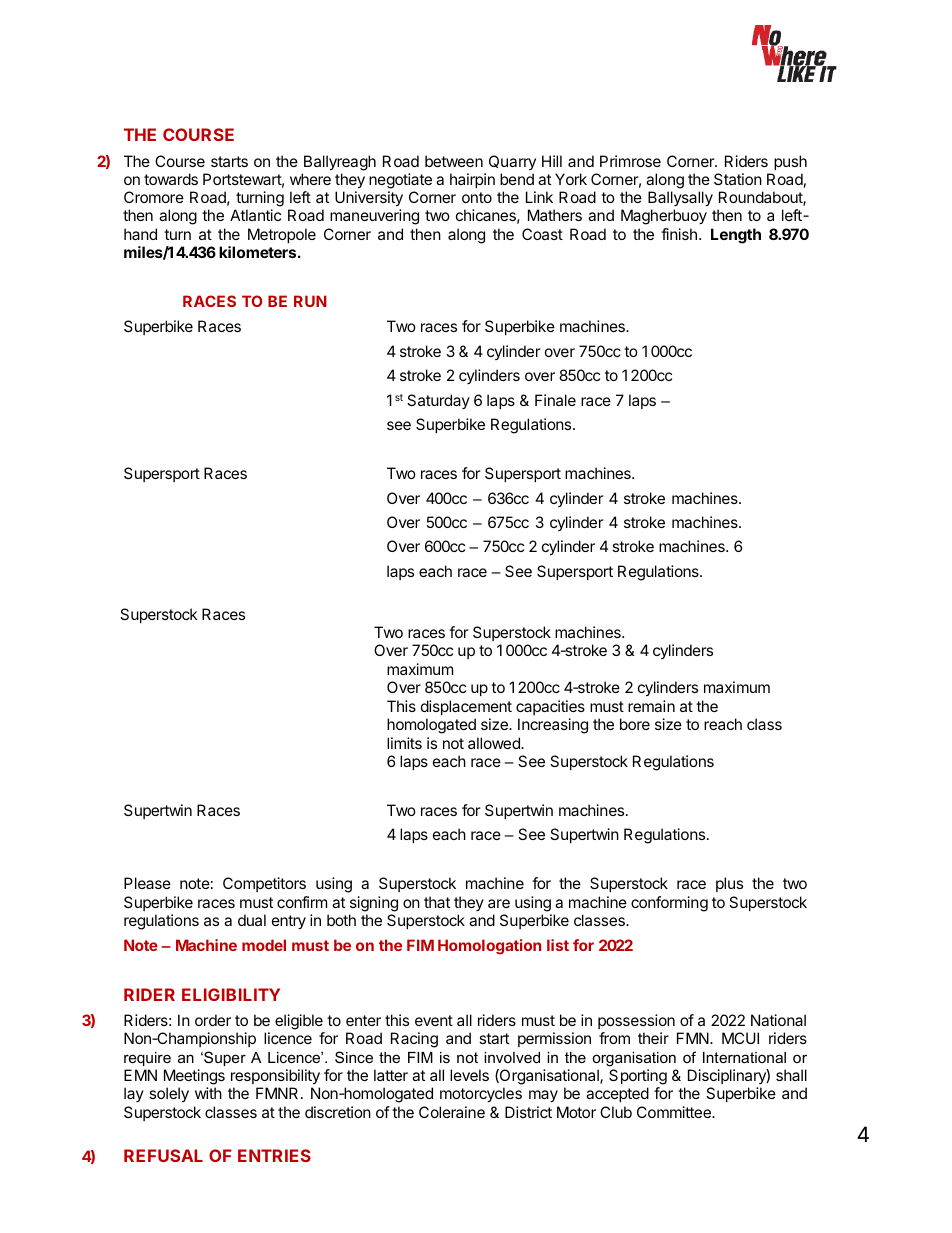  I want to click on with, so click(208, 1093).
